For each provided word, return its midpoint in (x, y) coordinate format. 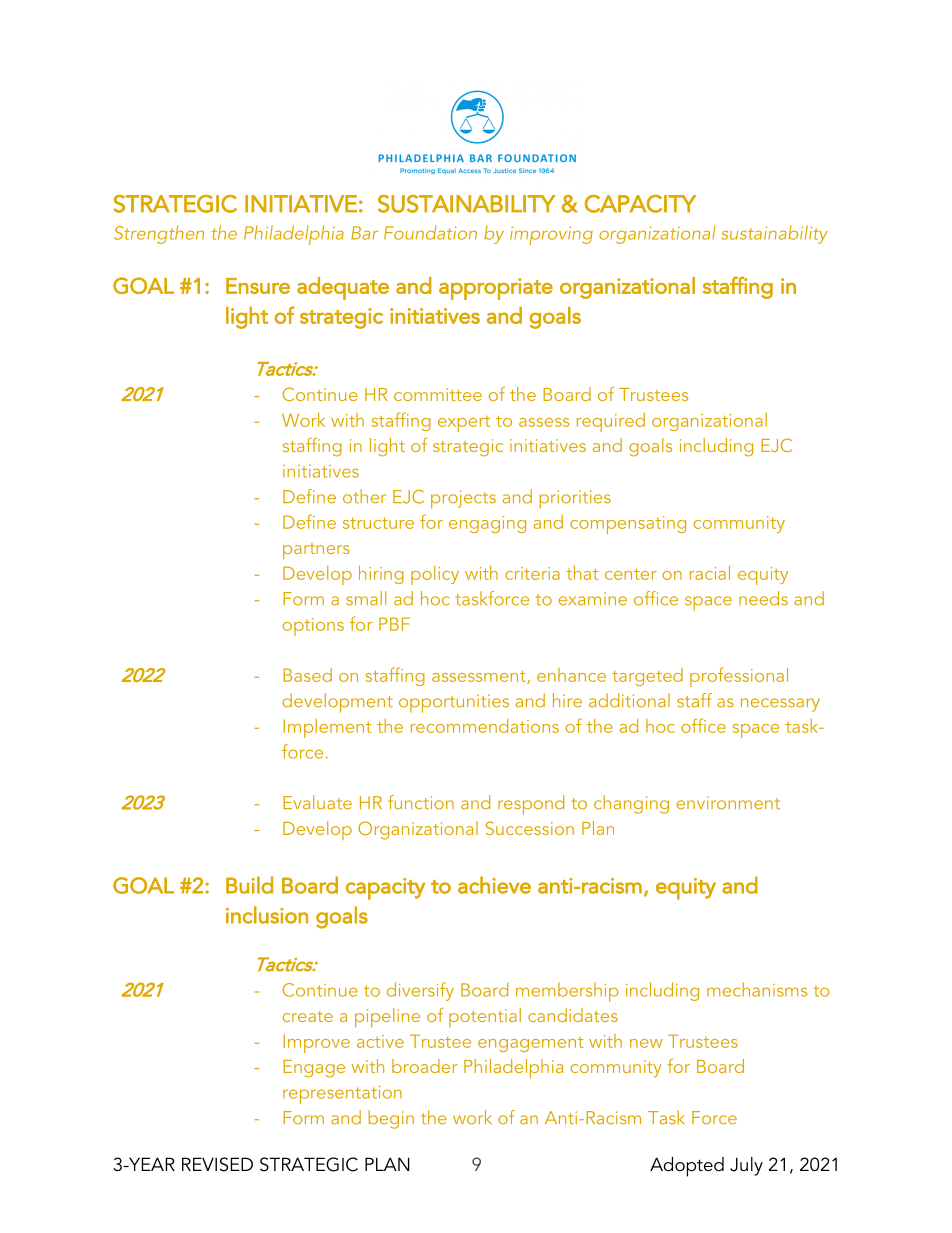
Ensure (258, 286)
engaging (487, 524)
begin (391, 1119)
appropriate (496, 289)
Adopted (687, 1167)
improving (551, 235)
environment (728, 803)
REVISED (217, 1164)
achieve (494, 885)
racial (710, 573)
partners (316, 551)
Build (249, 885)
